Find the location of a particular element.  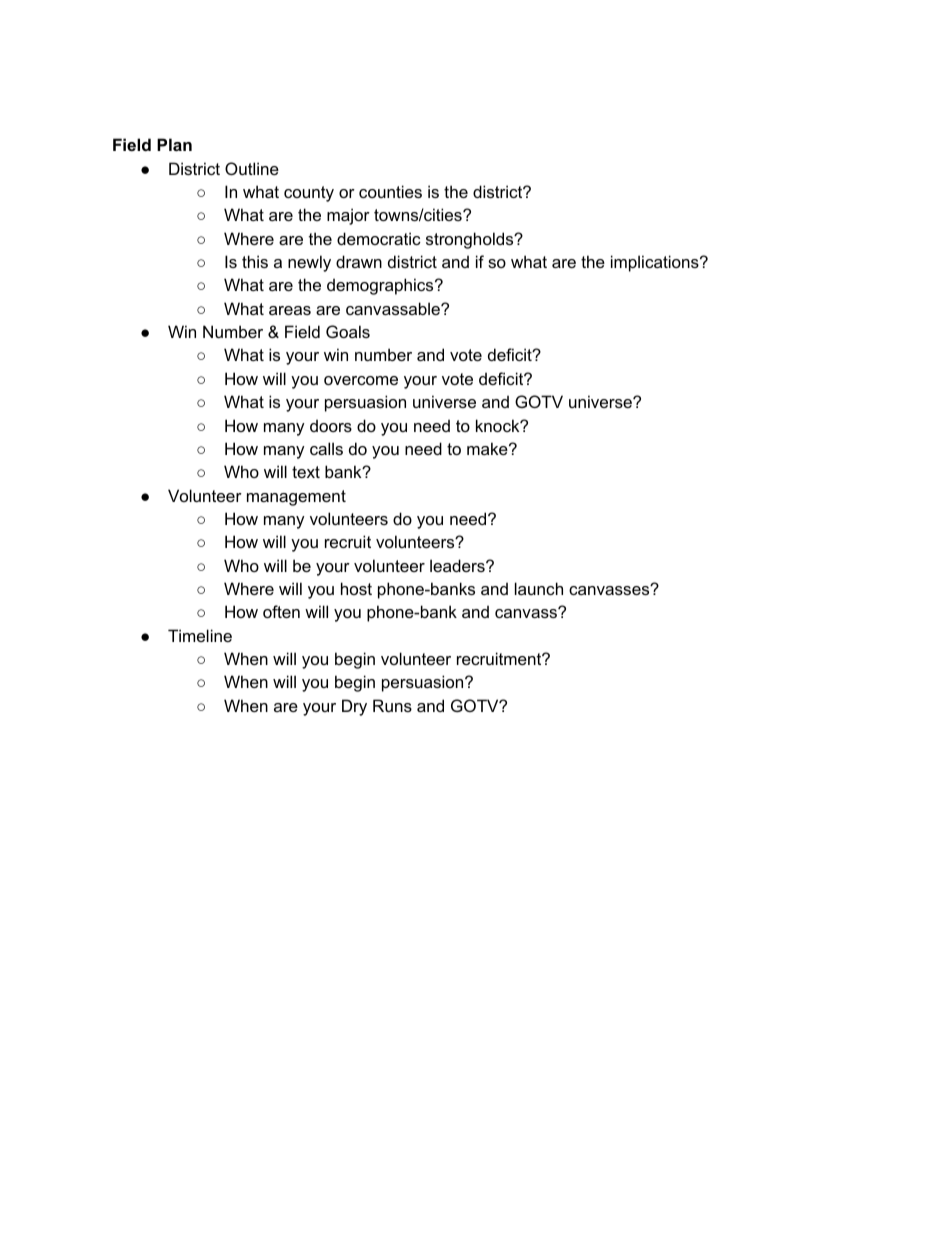

doors is located at coordinates (331, 425).
